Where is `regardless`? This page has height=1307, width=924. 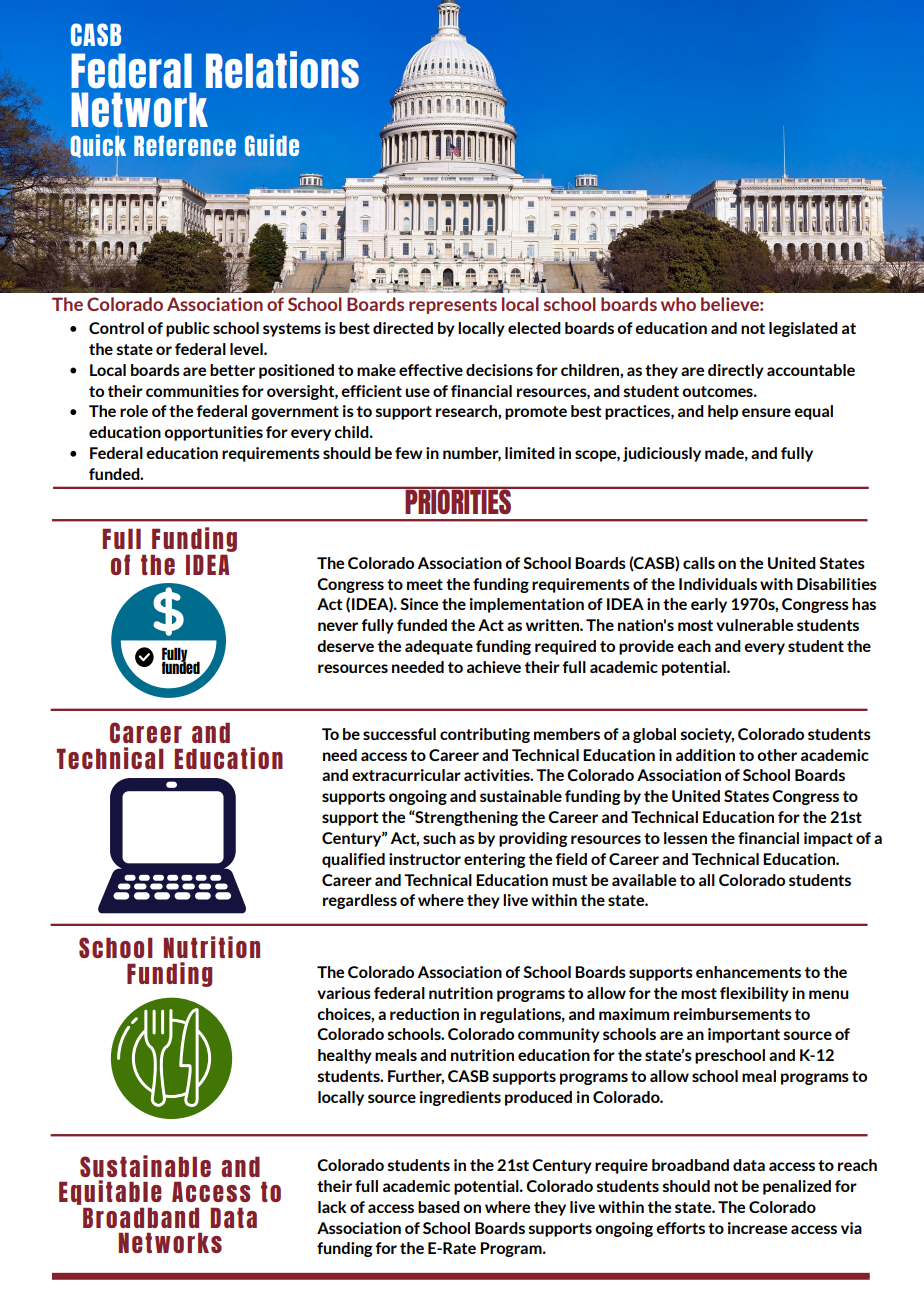
regardless is located at coordinates (360, 901).
